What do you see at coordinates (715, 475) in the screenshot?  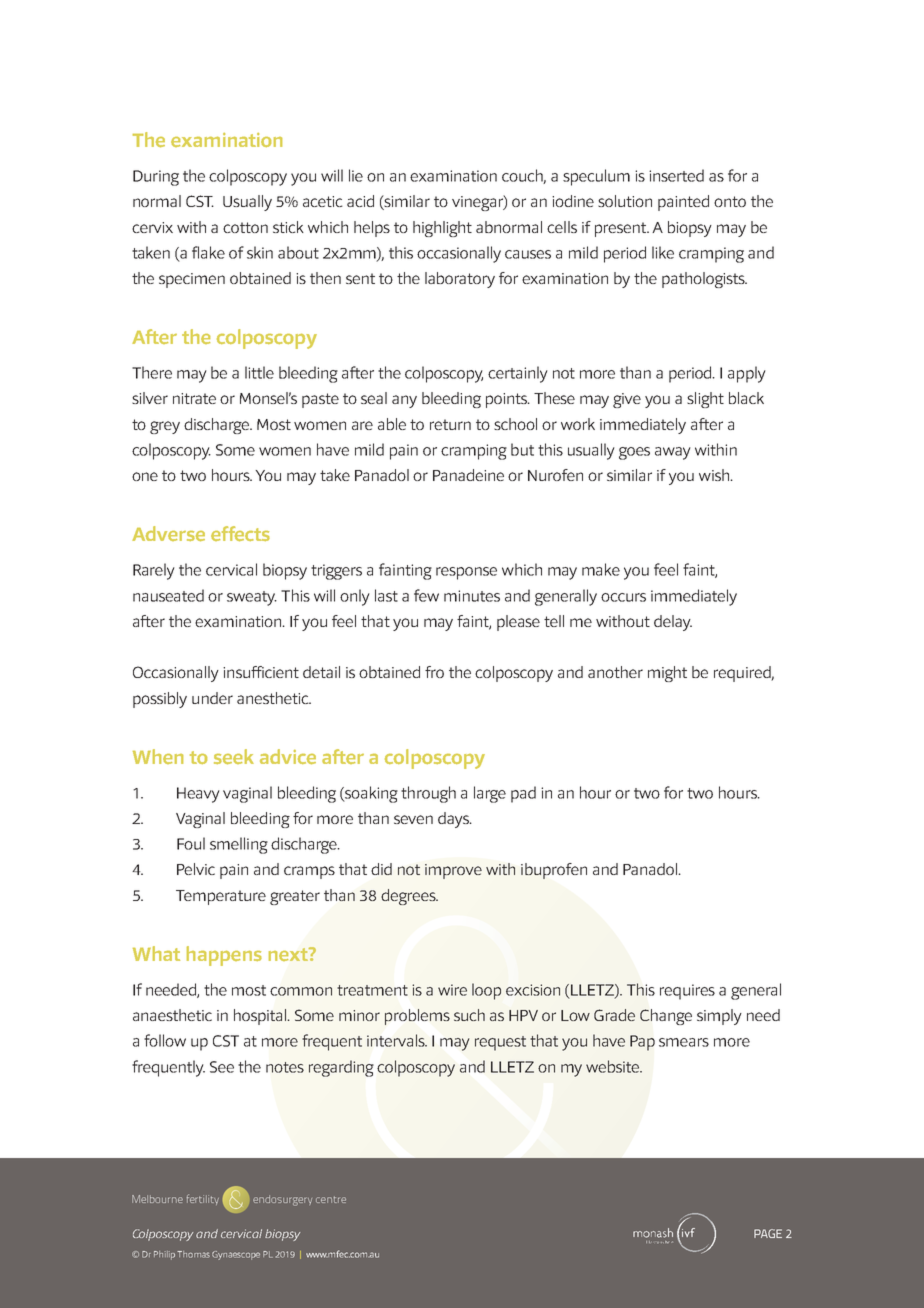 I see `wish` at bounding box center [715, 475].
